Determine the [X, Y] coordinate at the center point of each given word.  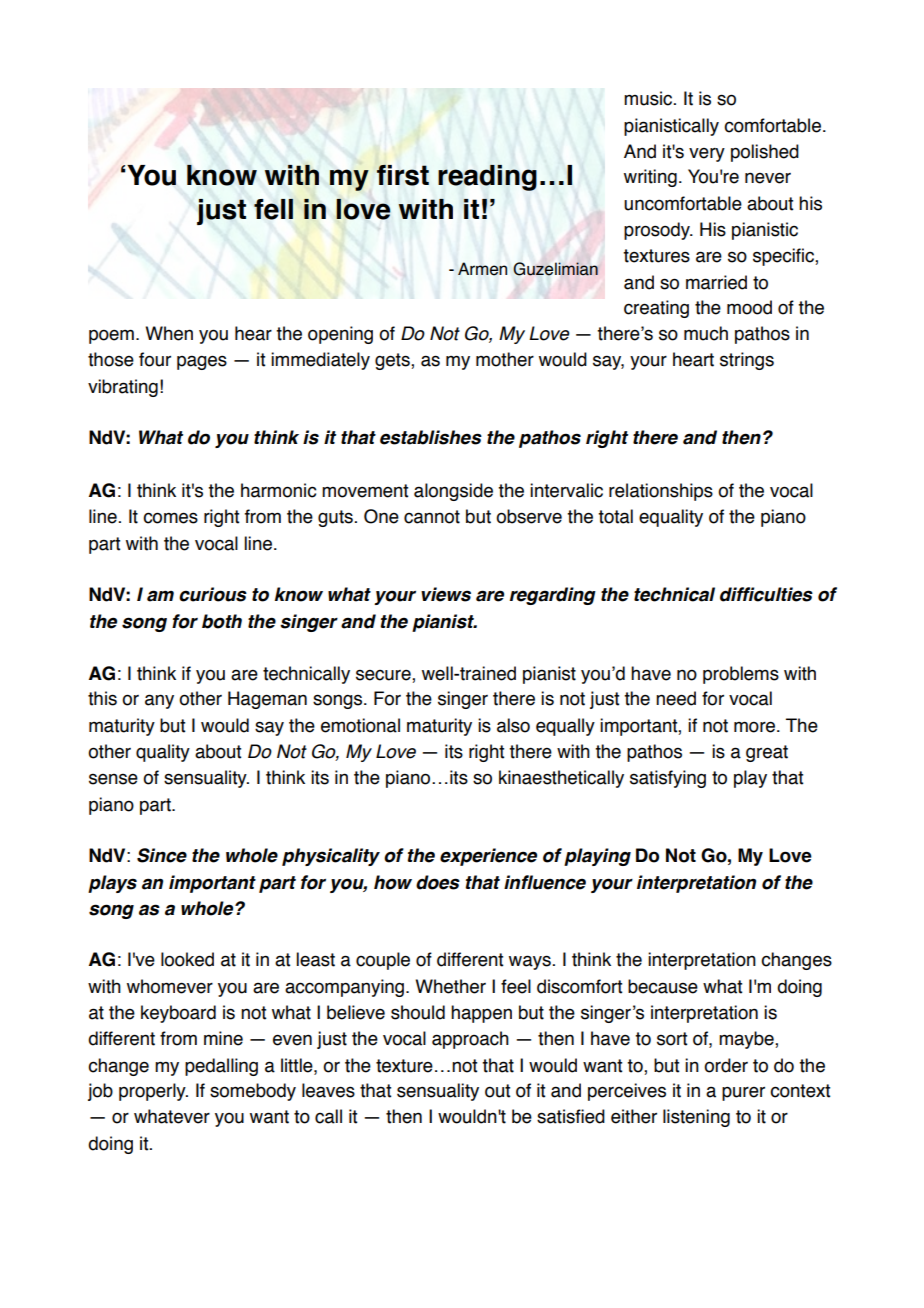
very [707, 155]
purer [743, 1094]
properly [153, 1092]
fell [273, 209]
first [403, 175]
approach [470, 1040]
